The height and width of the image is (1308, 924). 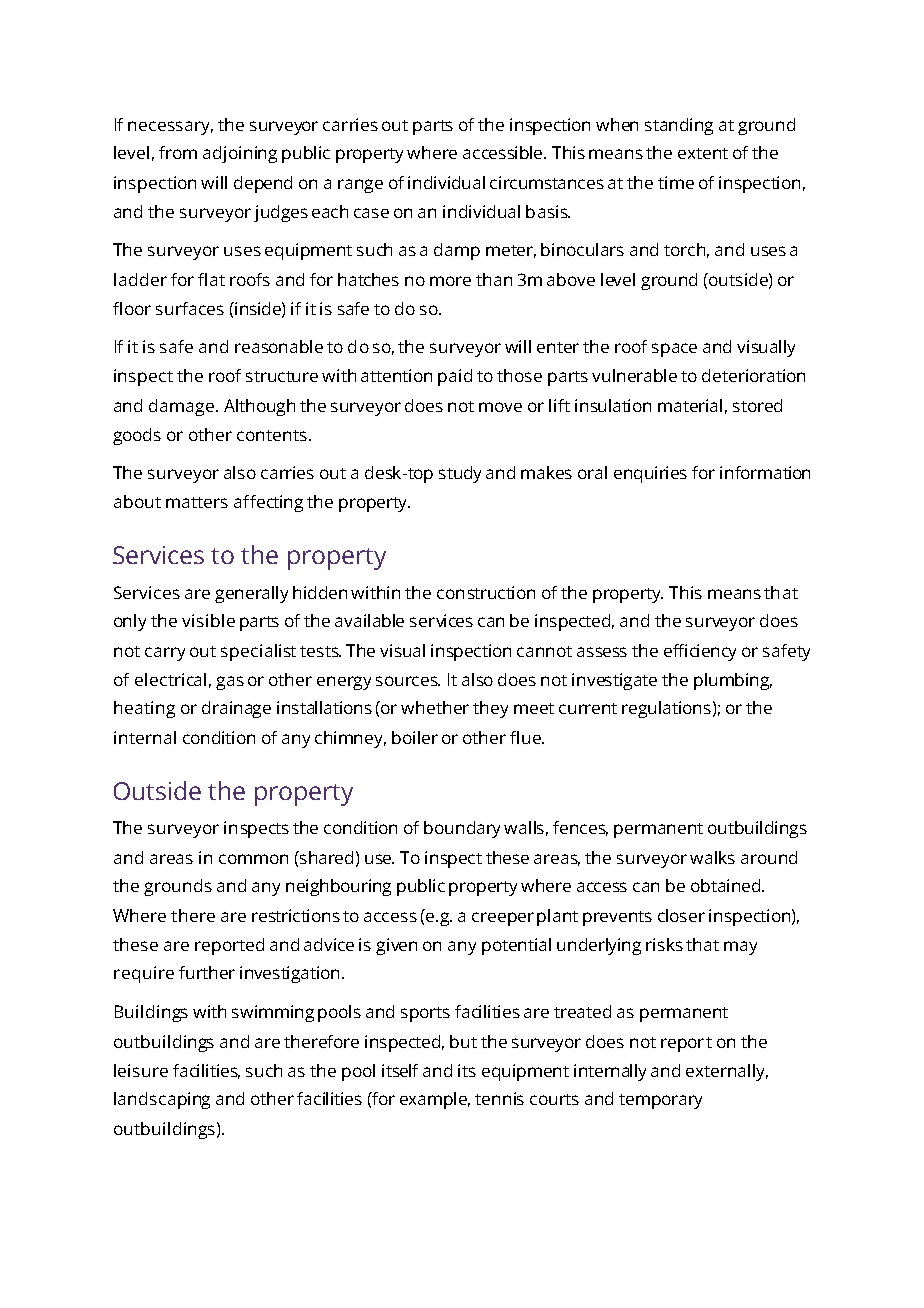 I want to click on range, so click(x=360, y=186).
